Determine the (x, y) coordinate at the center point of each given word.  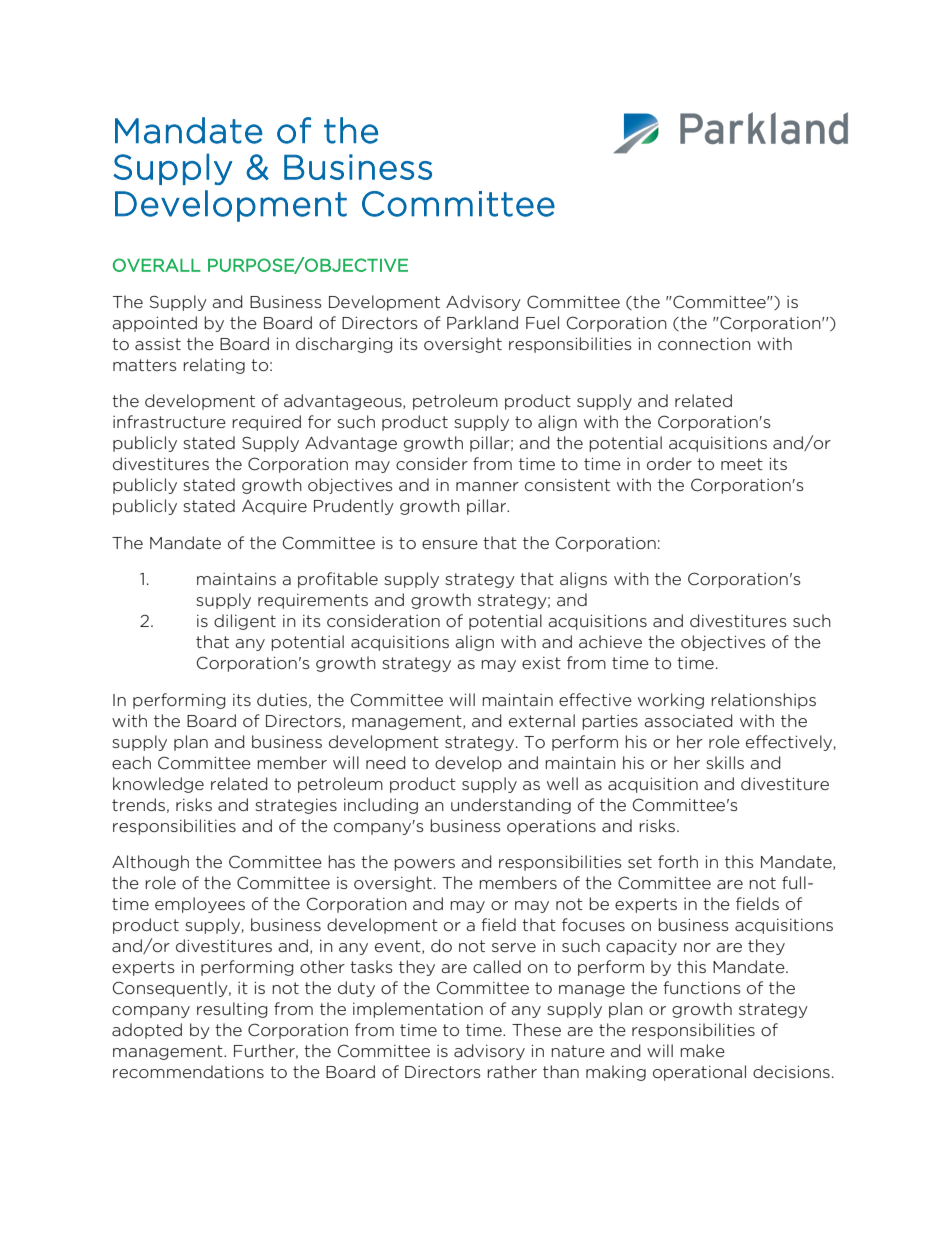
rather (512, 1071)
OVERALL (157, 265)
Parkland (482, 322)
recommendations (188, 1071)
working (671, 701)
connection (704, 344)
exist (541, 663)
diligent (245, 622)
